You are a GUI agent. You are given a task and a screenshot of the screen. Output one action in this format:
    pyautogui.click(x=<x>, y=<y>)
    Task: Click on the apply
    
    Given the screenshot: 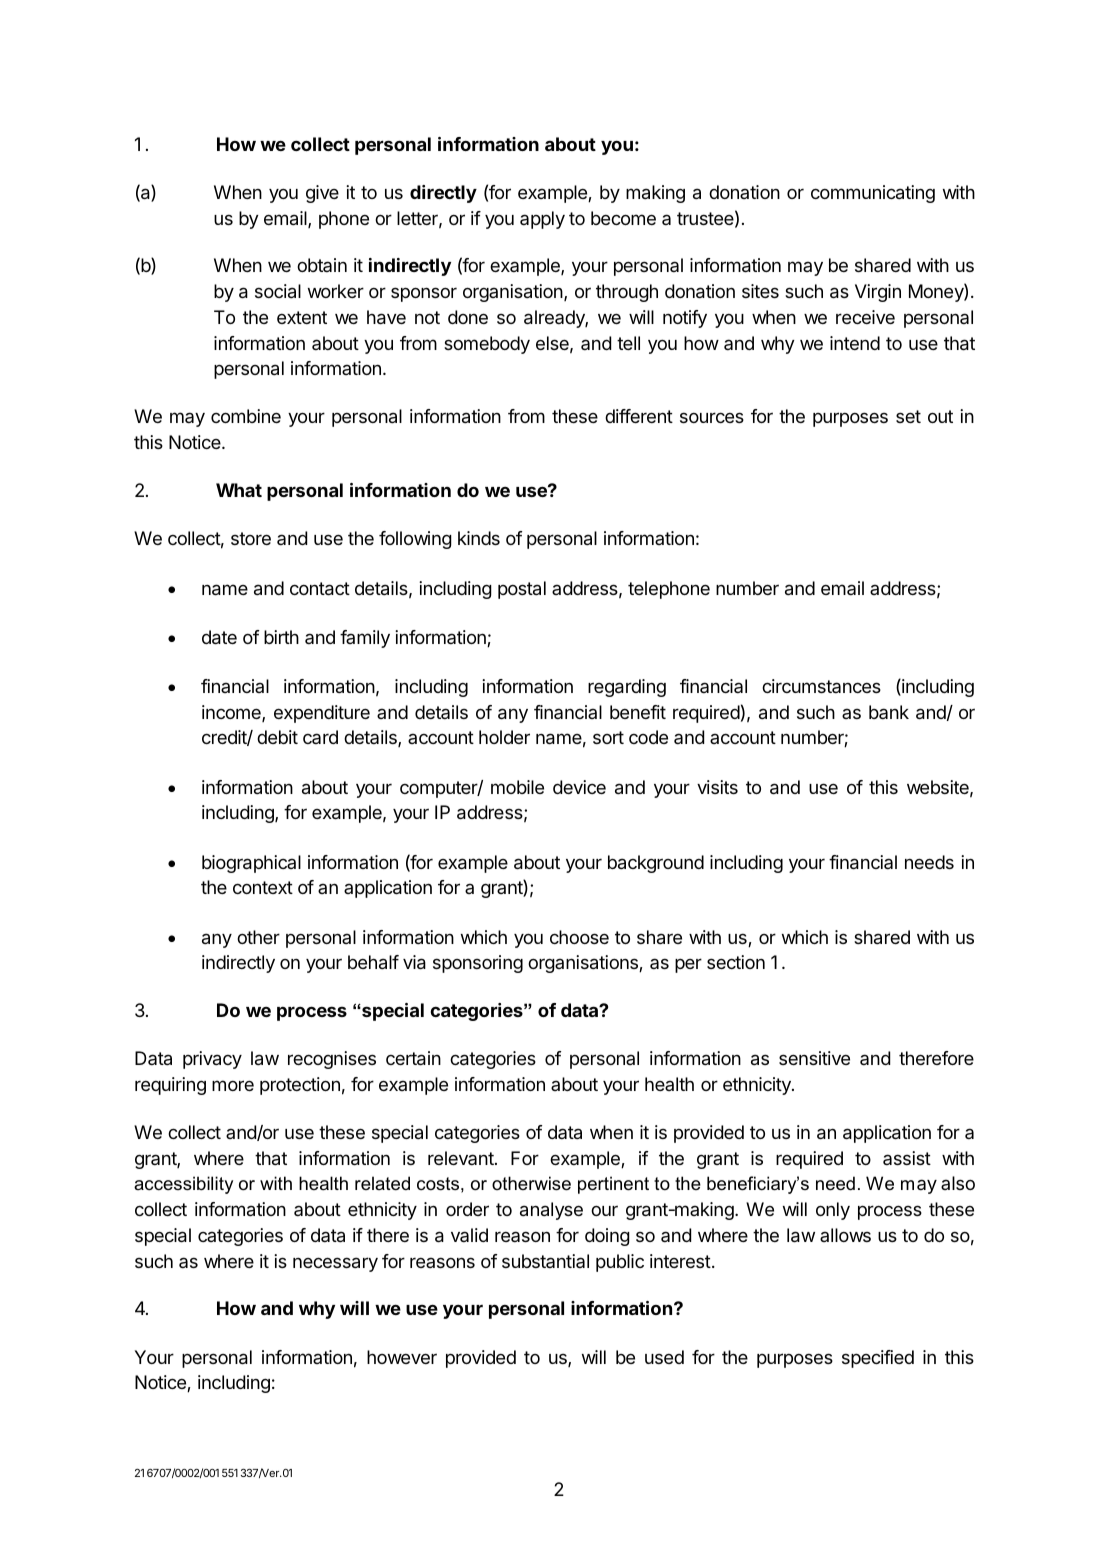 What is the action you would take?
    pyautogui.click(x=542, y=220)
